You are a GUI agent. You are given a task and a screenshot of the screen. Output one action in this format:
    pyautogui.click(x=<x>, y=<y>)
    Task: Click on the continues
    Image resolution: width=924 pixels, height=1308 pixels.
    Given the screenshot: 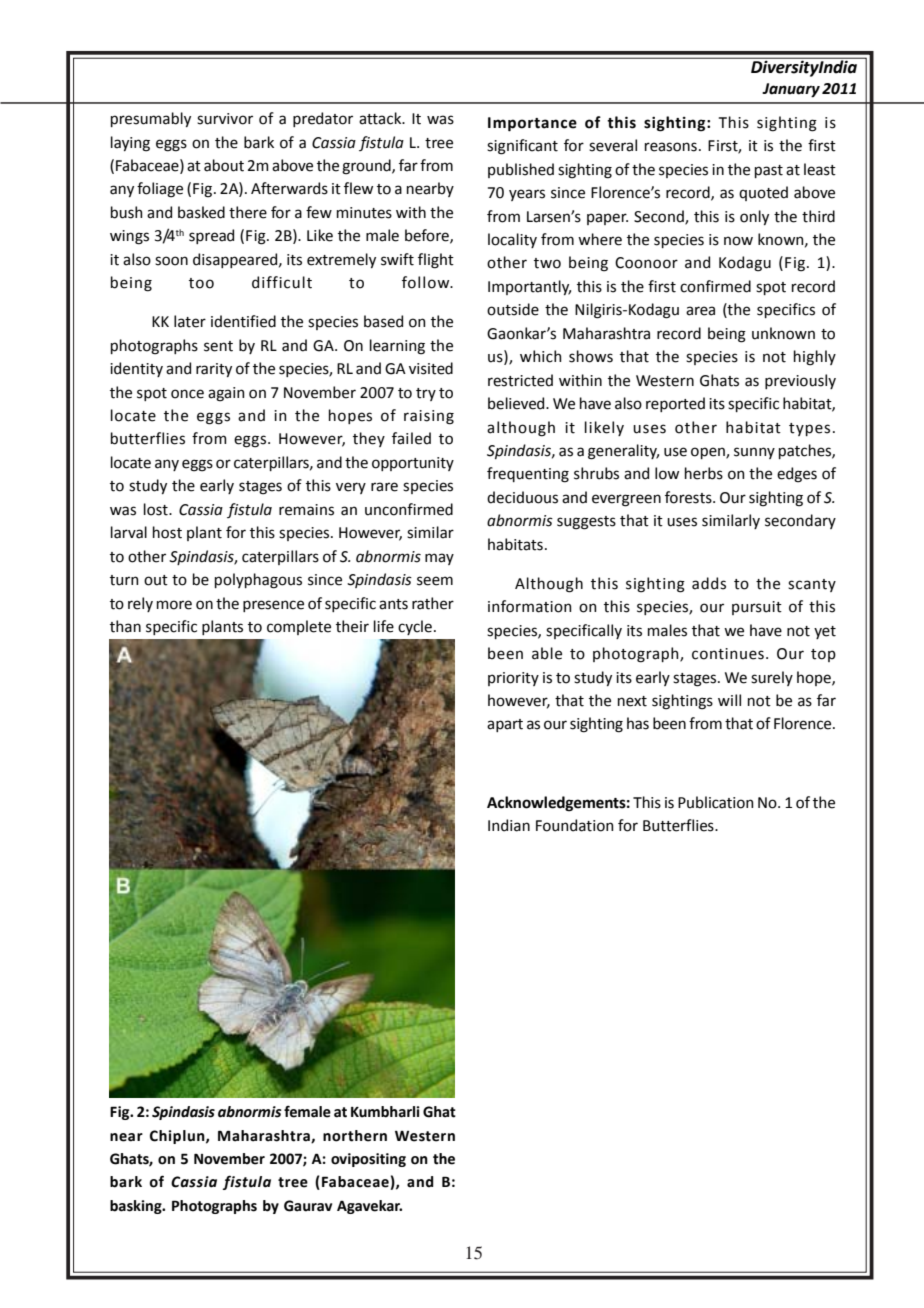 What is the action you would take?
    pyautogui.click(x=728, y=654)
